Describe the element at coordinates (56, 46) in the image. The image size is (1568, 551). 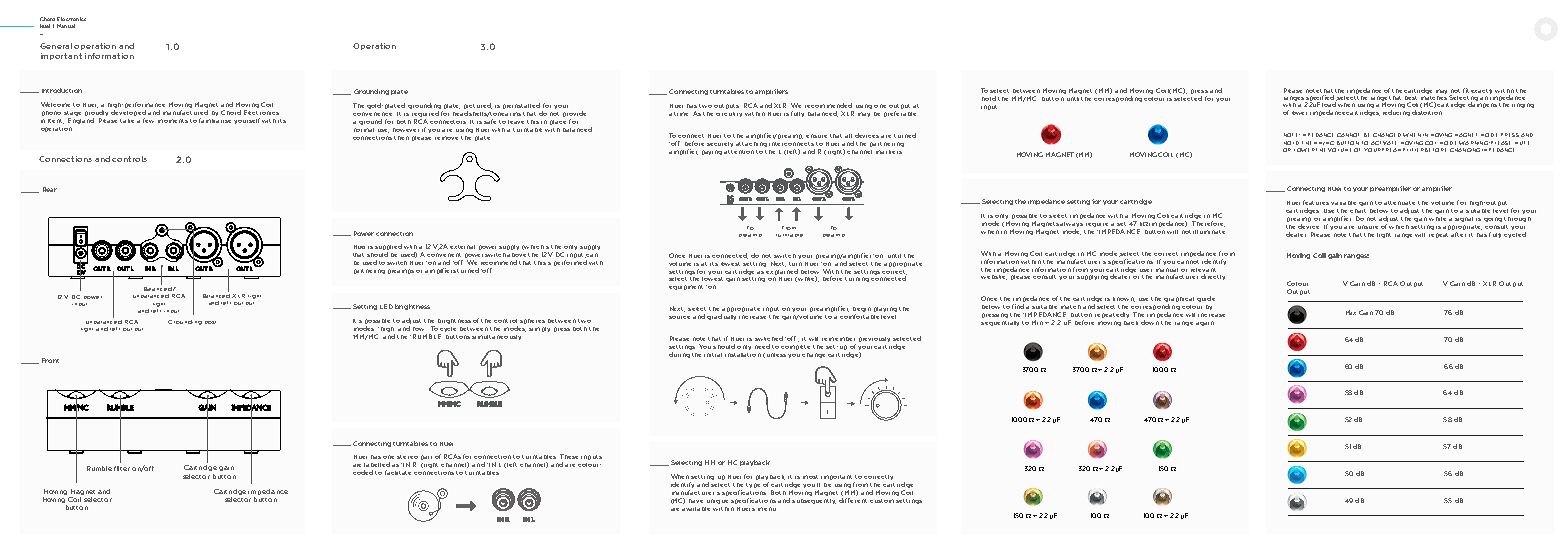
I see `General` at that location.
